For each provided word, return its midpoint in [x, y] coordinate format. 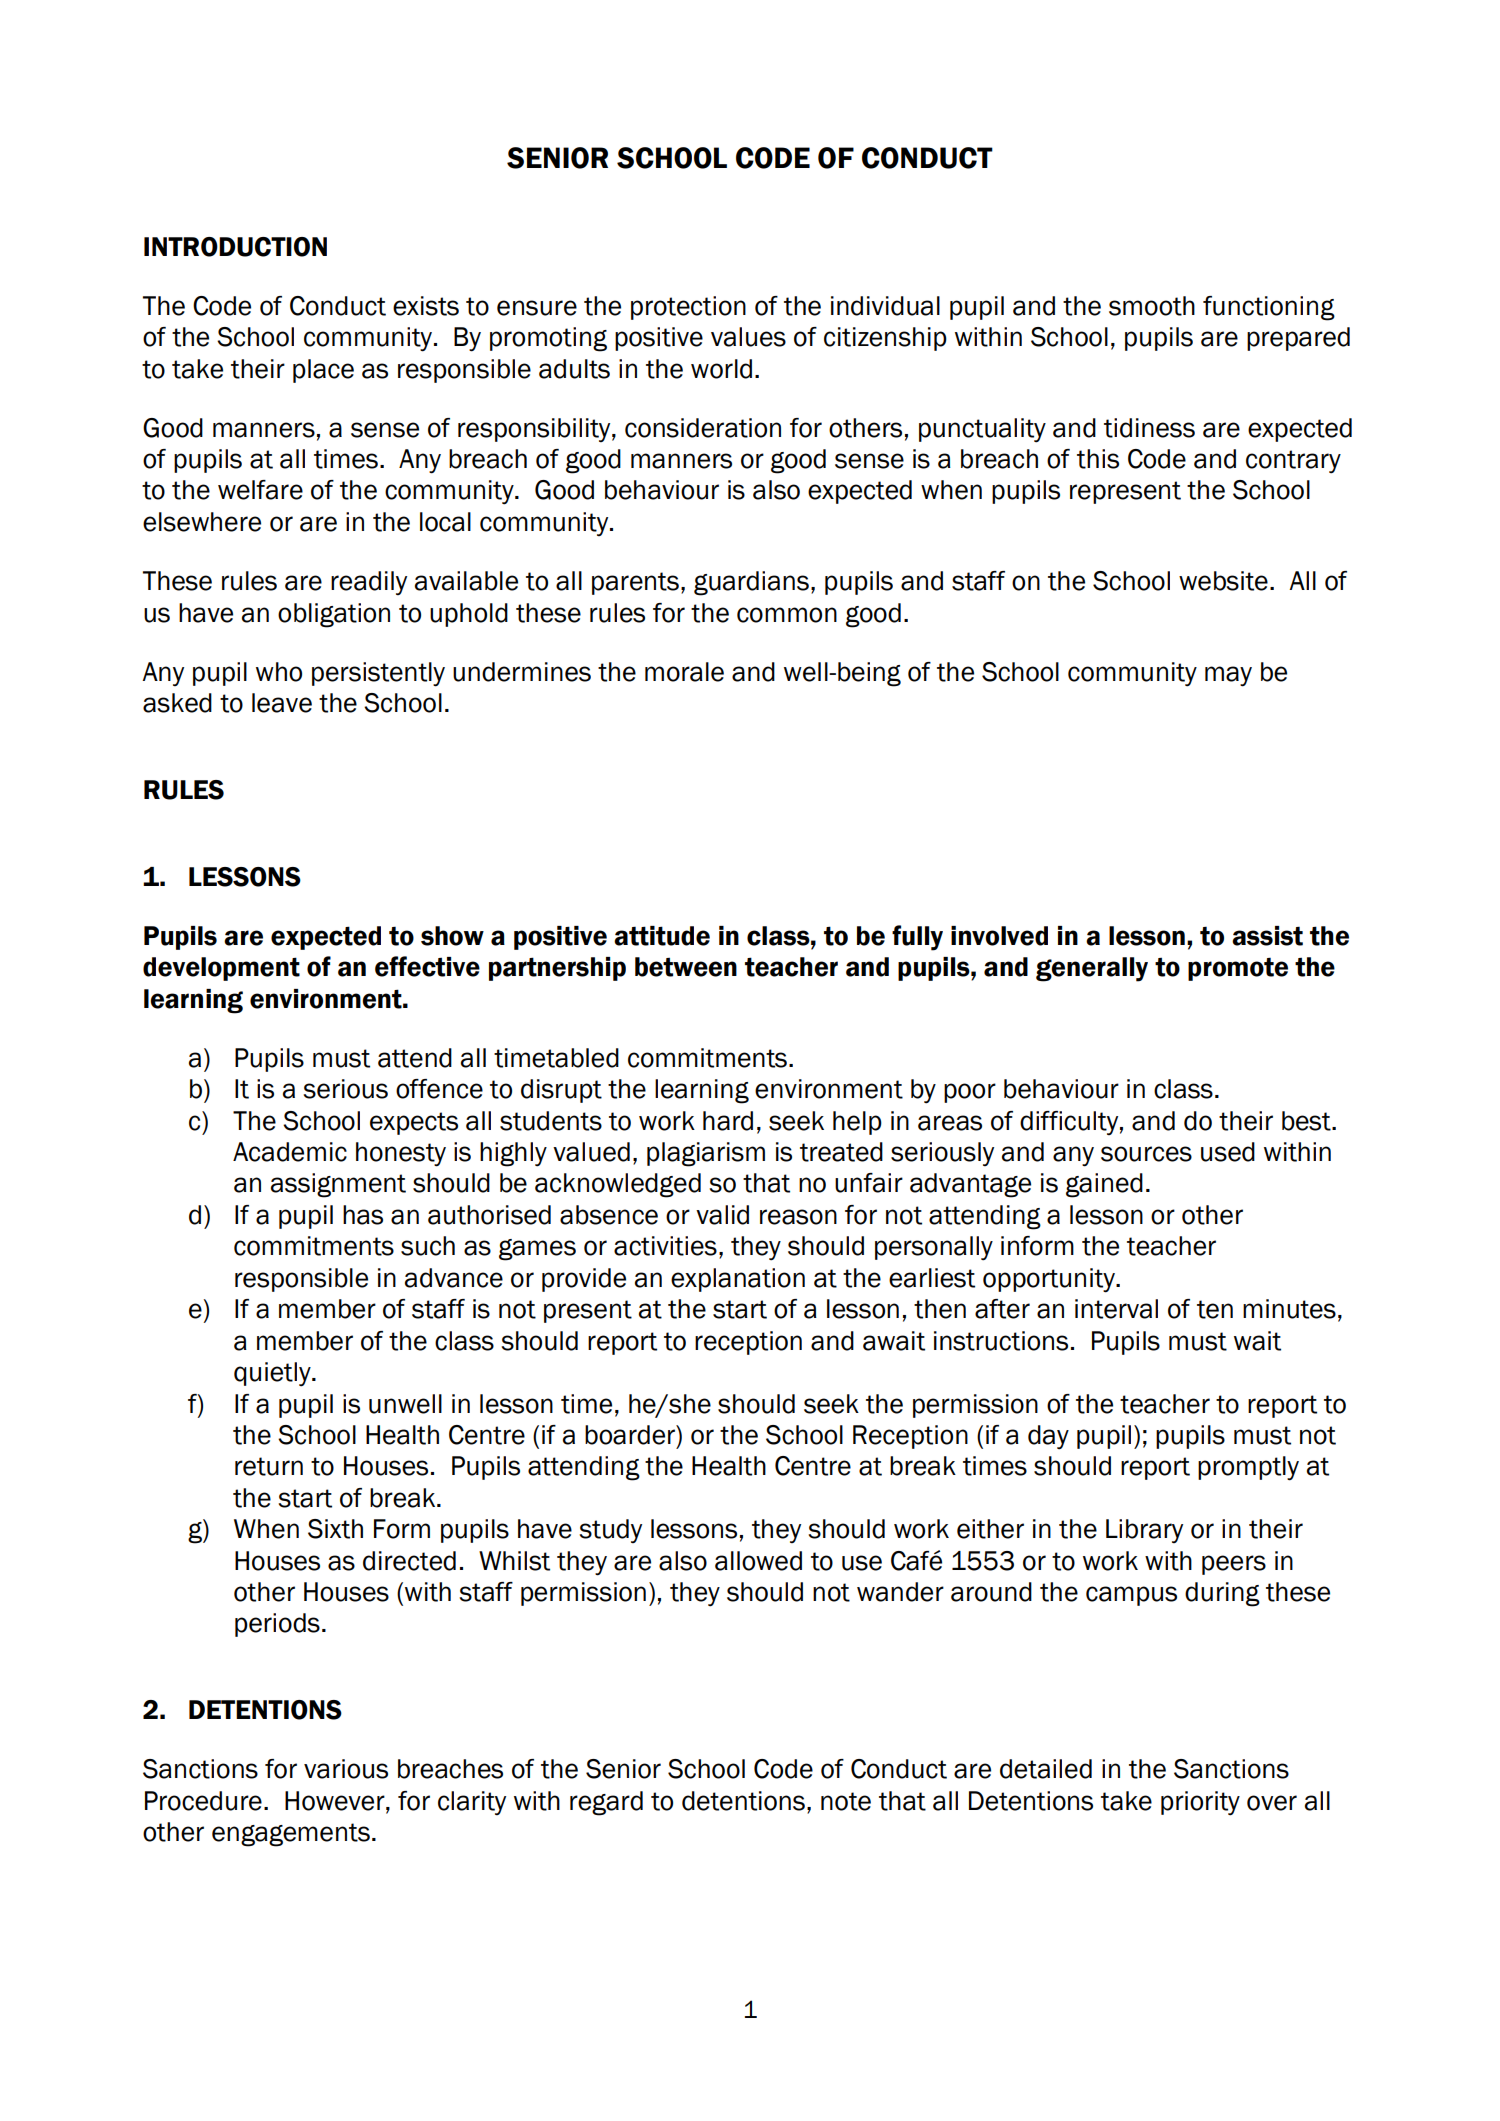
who [279, 672]
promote [1238, 969]
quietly [273, 1374]
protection [688, 308]
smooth [1152, 306]
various [346, 1769]
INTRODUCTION [235, 247]
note [846, 1801]
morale [684, 672]
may [1228, 676]
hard [728, 1121]
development [221, 969]
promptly [1248, 1468]
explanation [738, 1280]
